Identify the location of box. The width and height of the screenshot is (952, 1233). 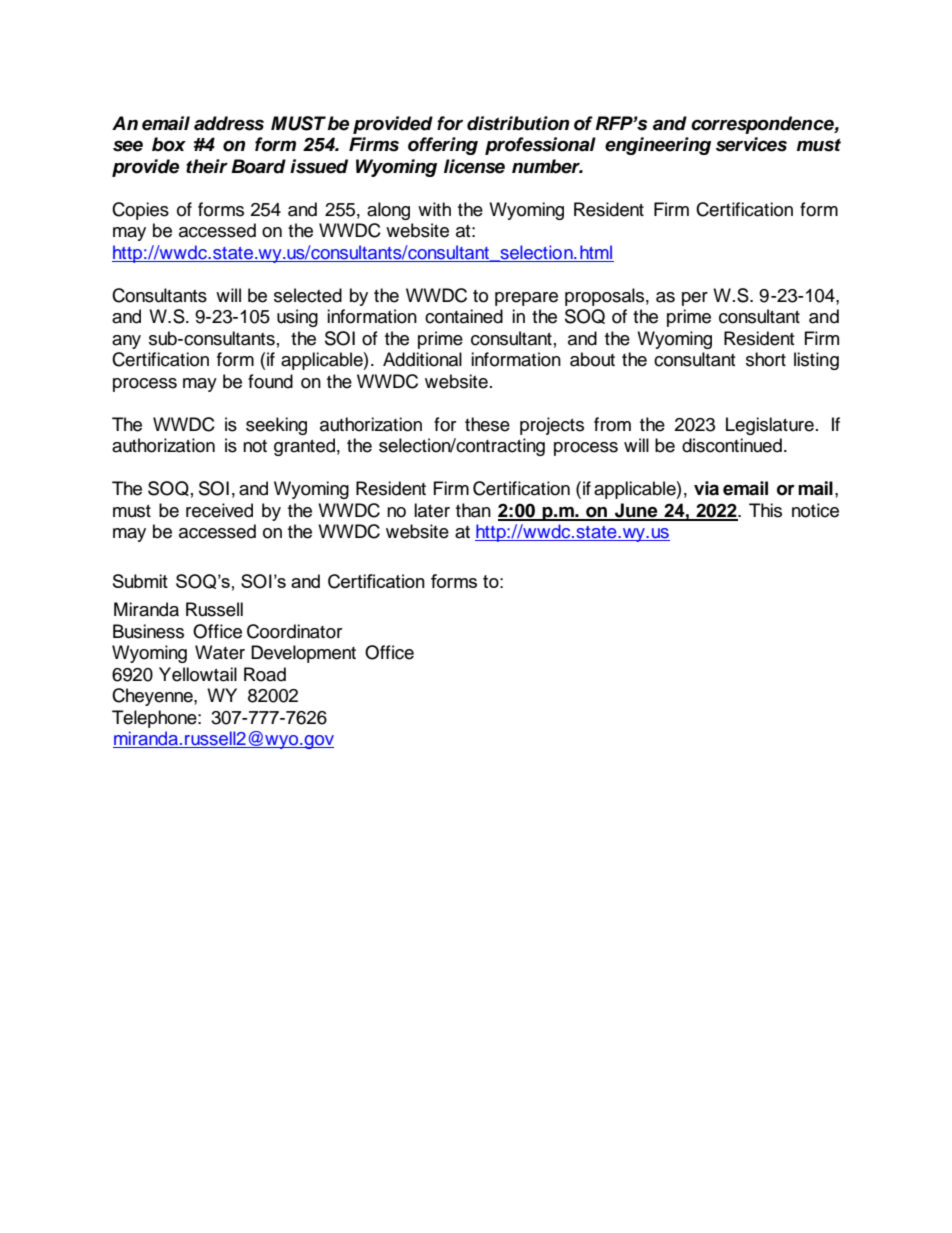
(169, 144).
